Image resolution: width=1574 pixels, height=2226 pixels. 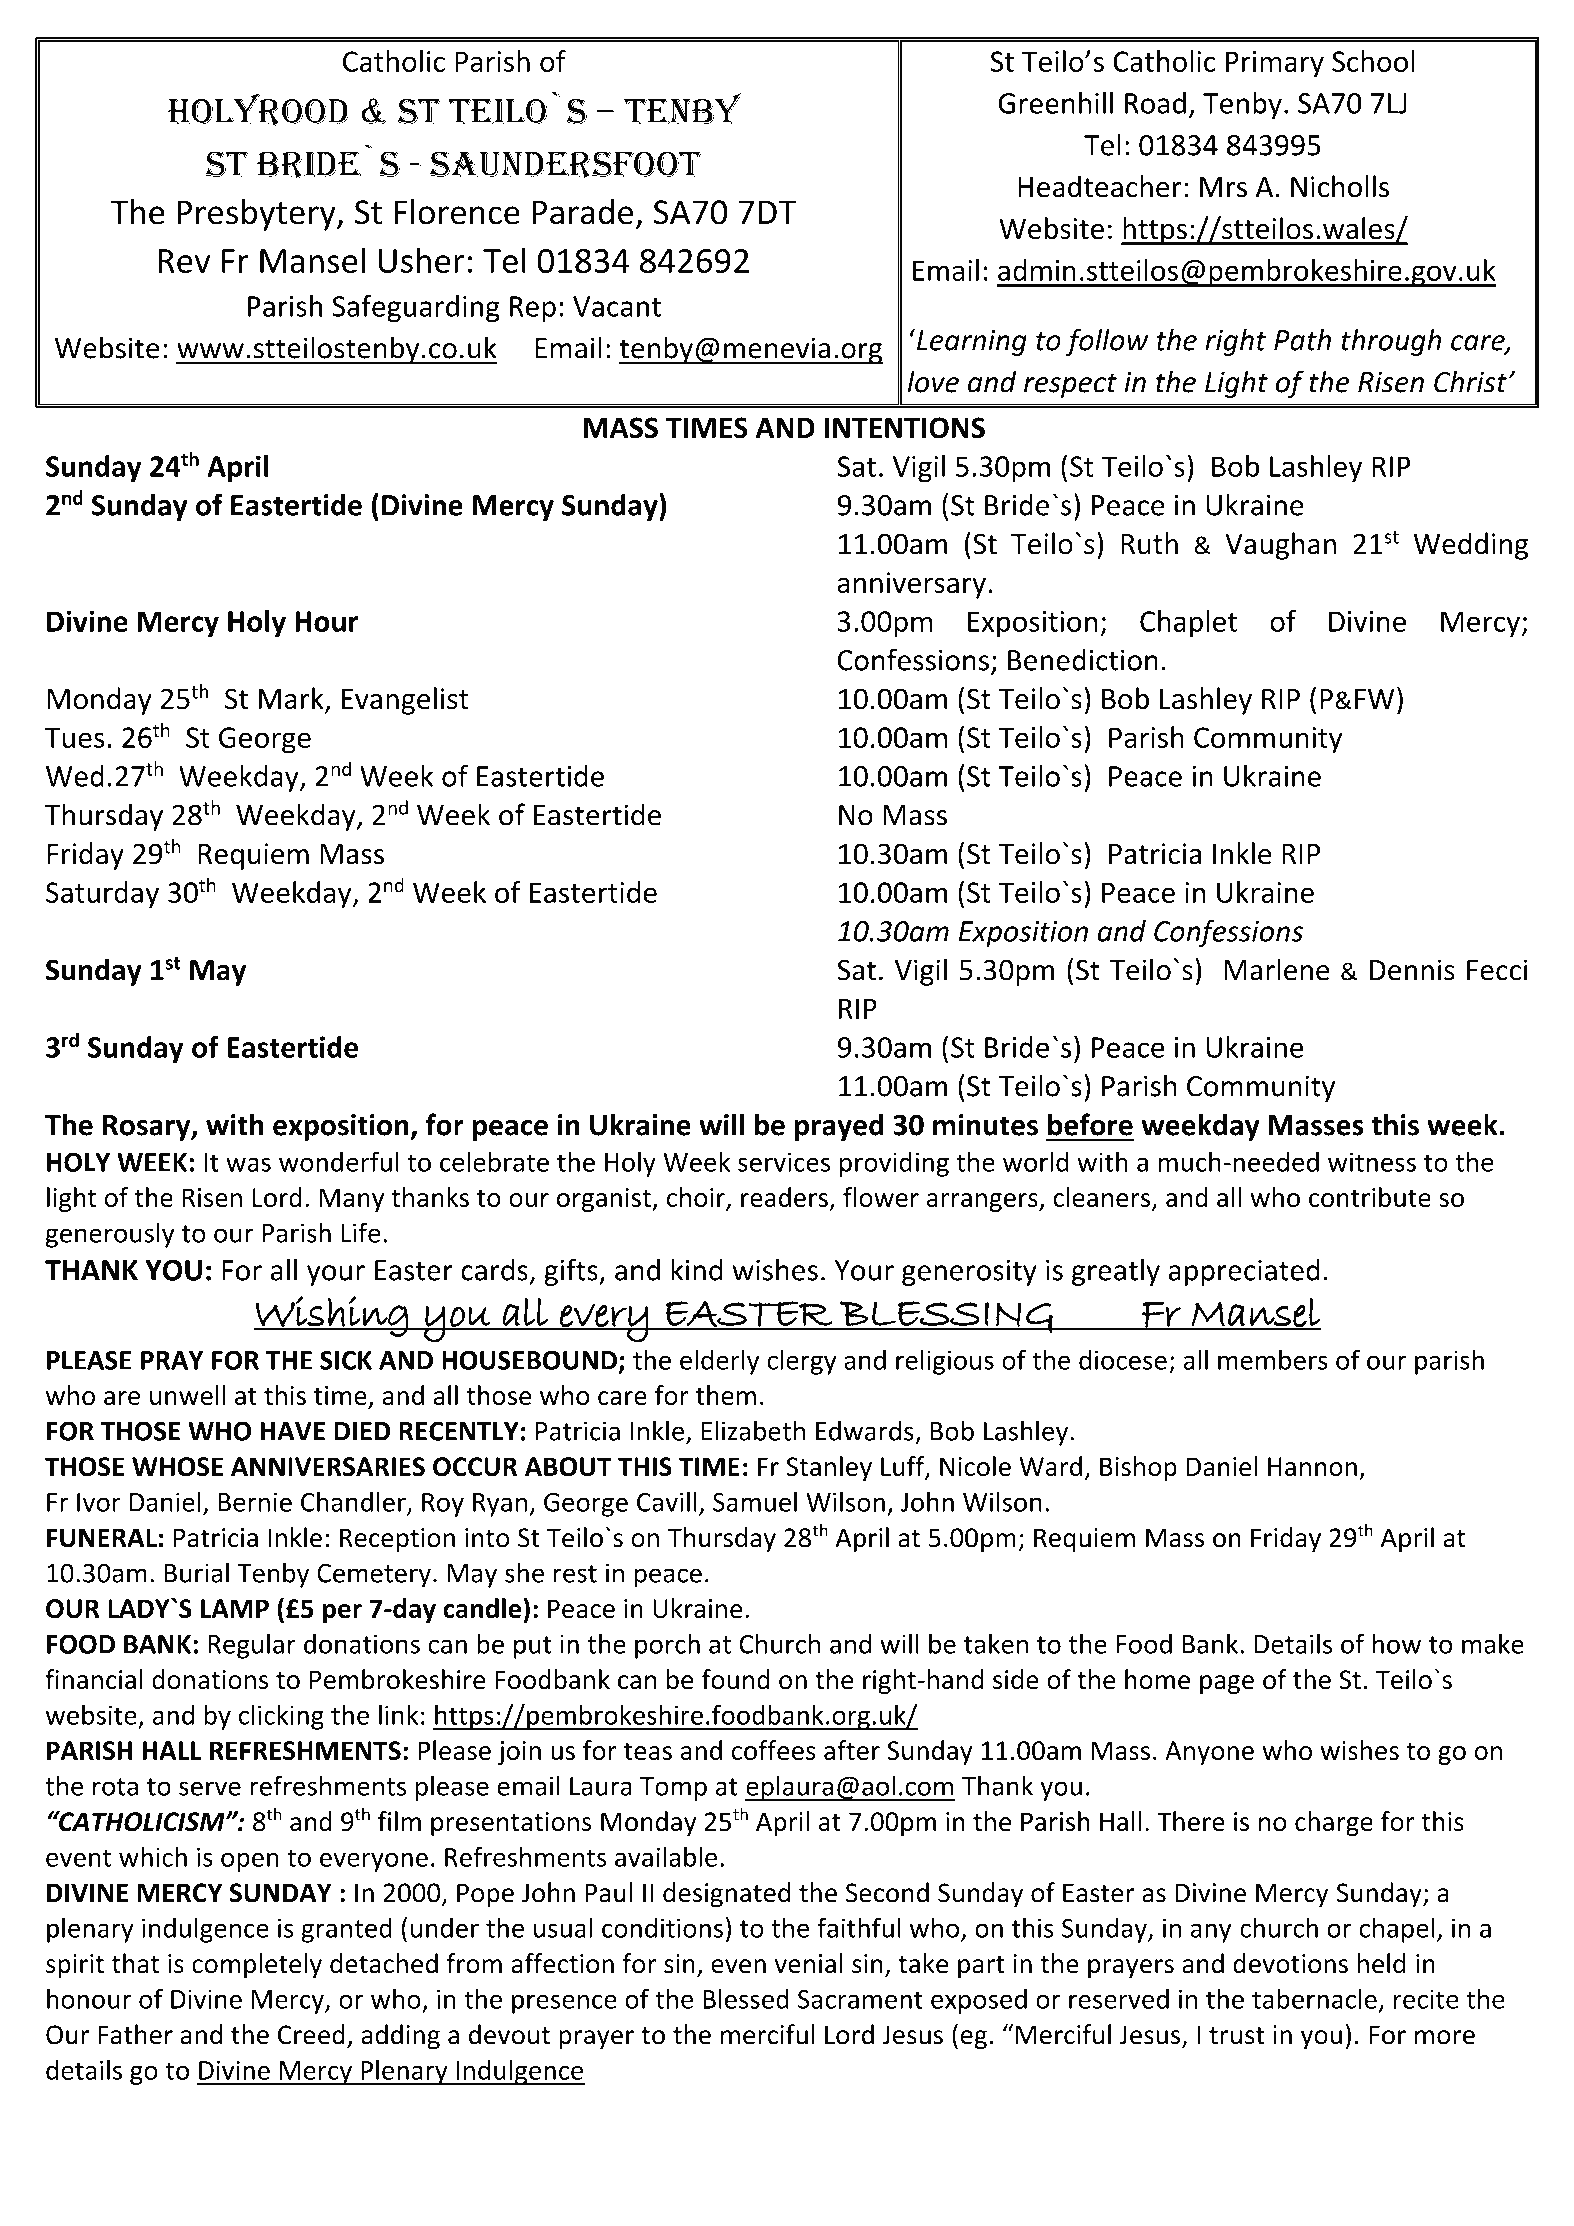 What do you see at coordinates (1083, 659) in the screenshot?
I see `Benediction` at bounding box center [1083, 659].
